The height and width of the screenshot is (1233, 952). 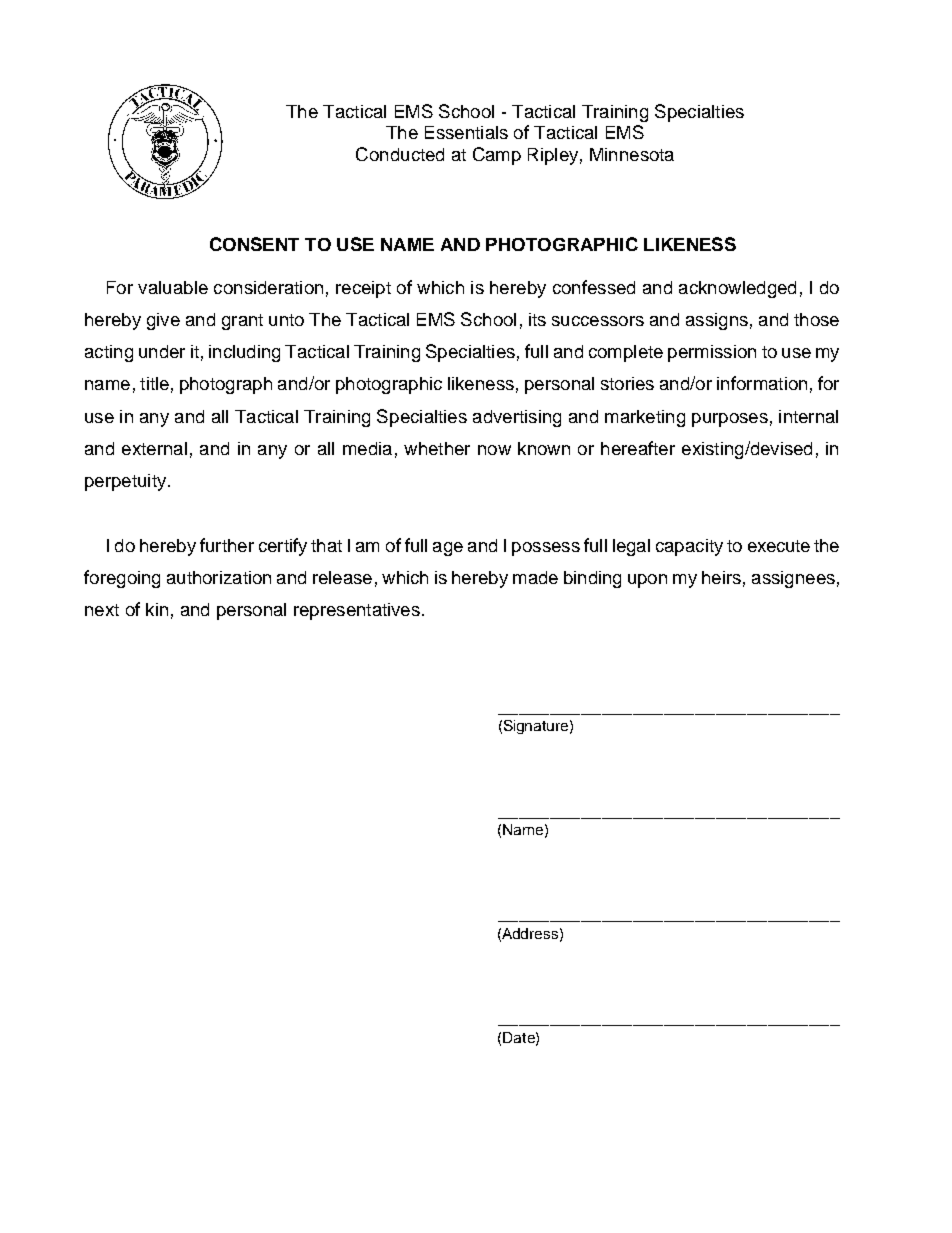 What do you see at coordinates (173, 287) in the screenshot?
I see `valuable` at bounding box center [173, 287].
